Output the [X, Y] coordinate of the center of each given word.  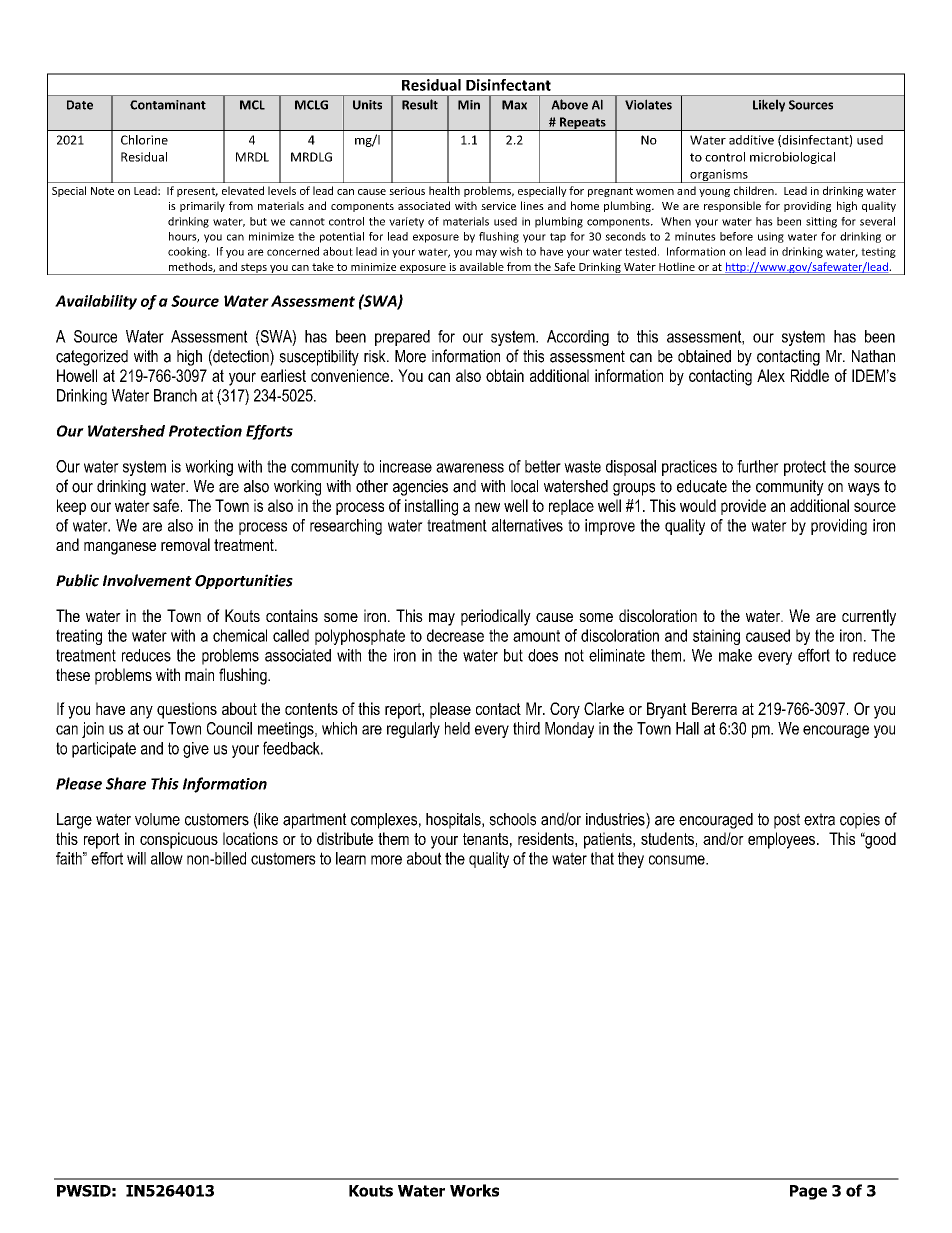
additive [751, 140]
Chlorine [144, 140]
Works [474, 1190]
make [735, 655]
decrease [455, 635]
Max [514, 105]
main [199, 674]
